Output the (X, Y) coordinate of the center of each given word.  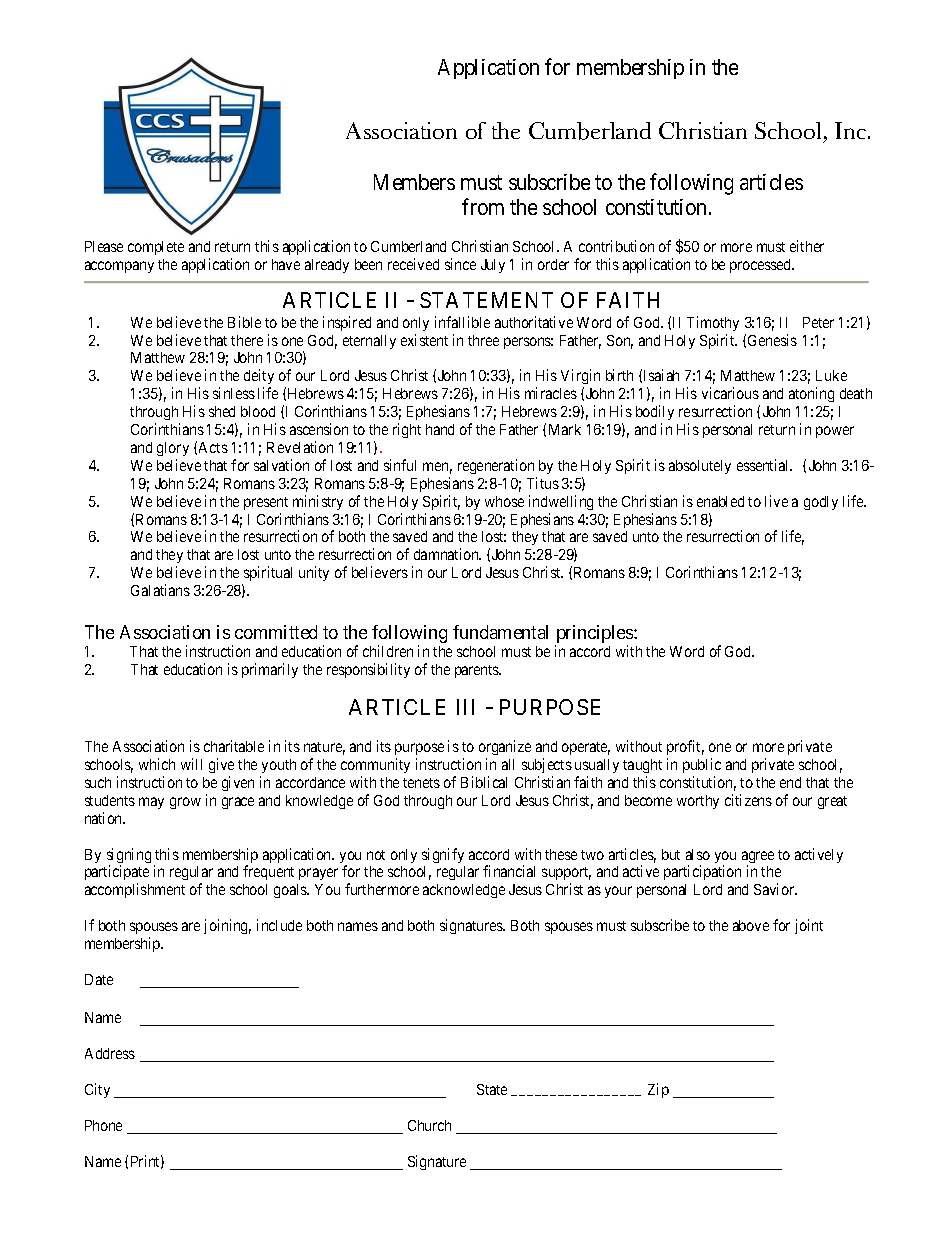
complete (156, 248)
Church (429, 1125)
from (483, 206)
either (807, 246)
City (97, 1090)
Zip (658, 1090)
